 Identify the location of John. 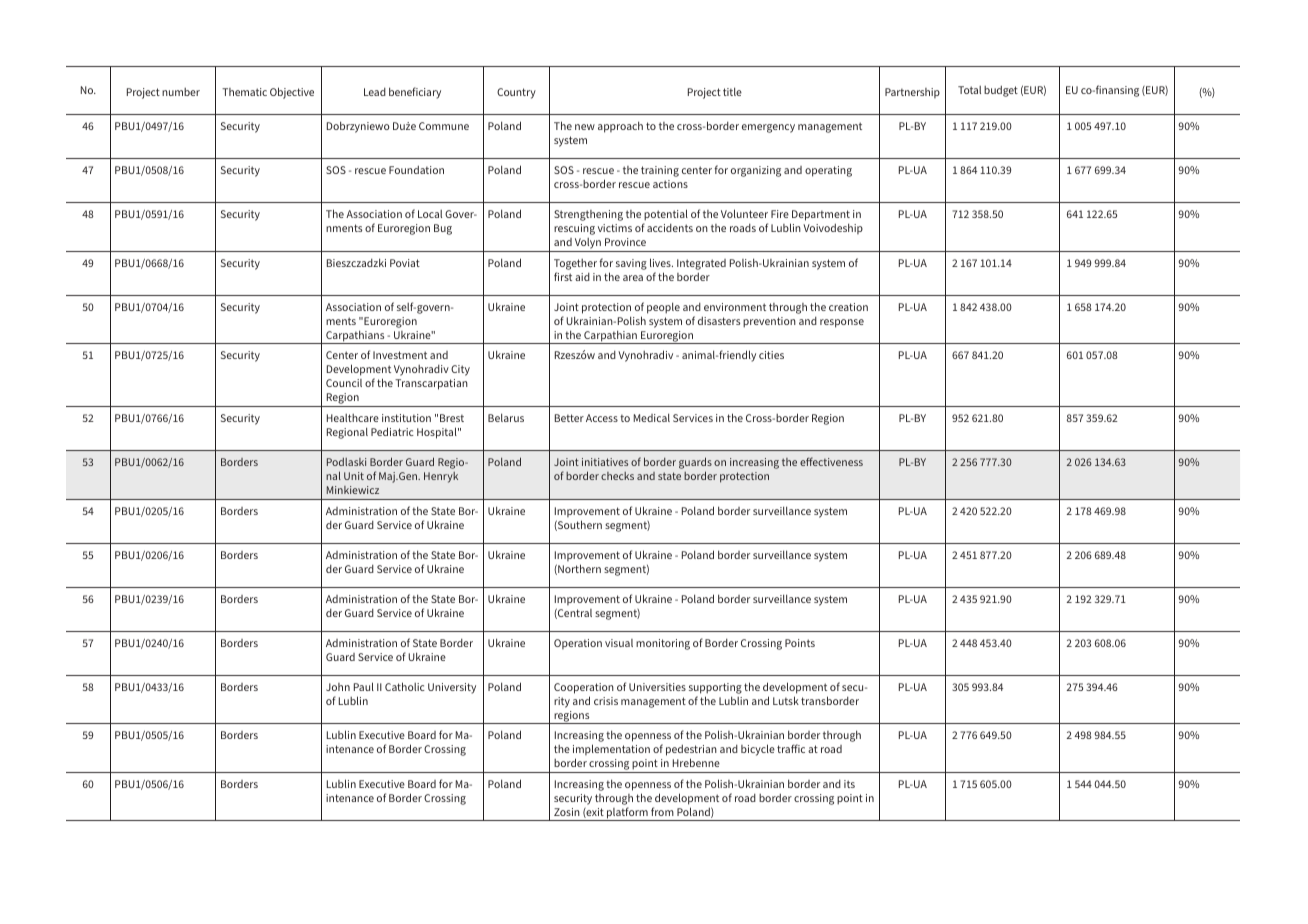
(338, 687).
